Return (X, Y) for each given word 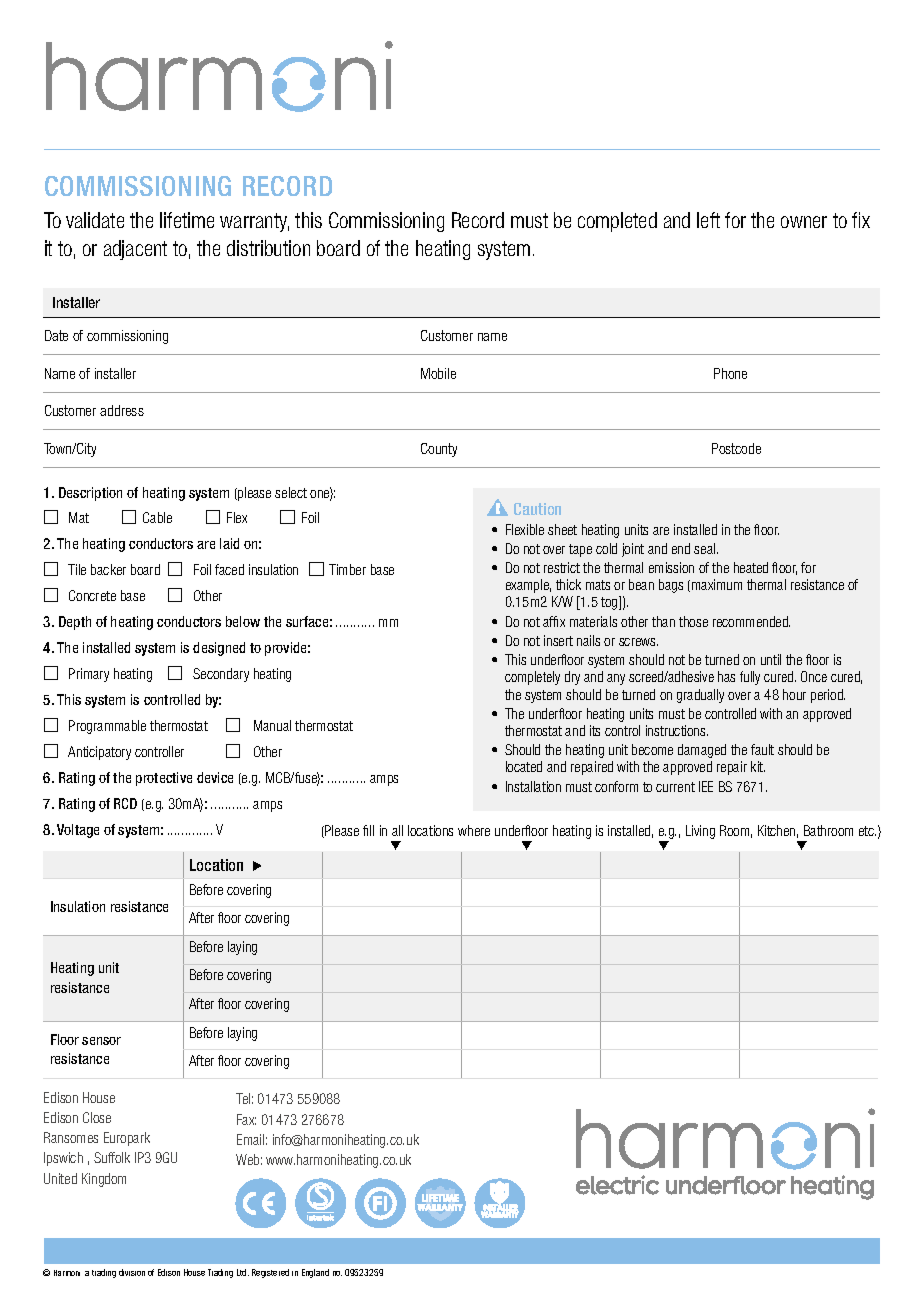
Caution (537, 509)
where (474, 830)
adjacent (135, 250)
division (132, 1272)
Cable (157, 517)
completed (617, 222)
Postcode (736, 448)
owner (804, 222)
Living (700, 832)
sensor (101, 1041)
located (524, 766)
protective (164, 779)
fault (762, 749)
